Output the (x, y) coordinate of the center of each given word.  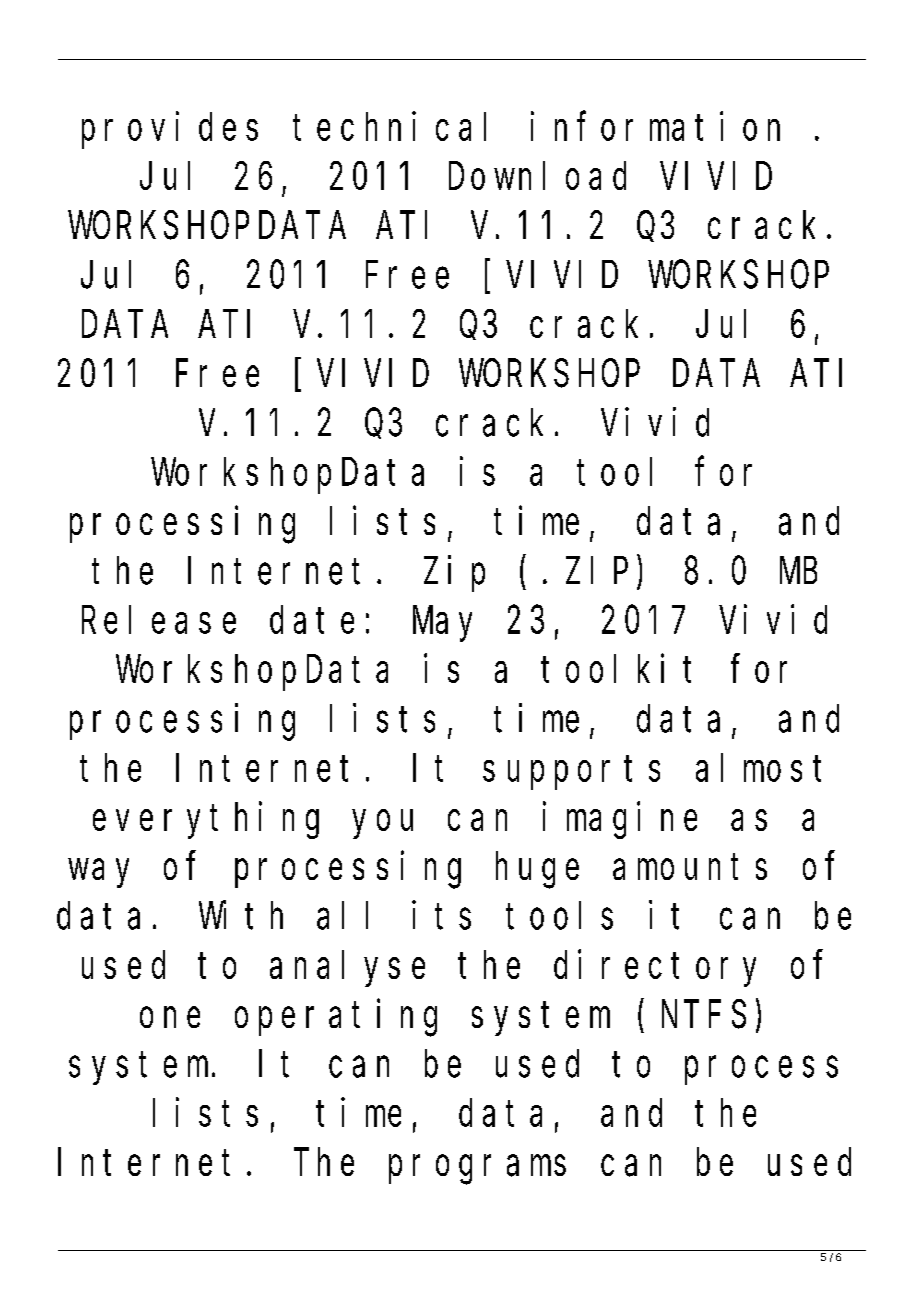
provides (170, 130)
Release (159, 620)
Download (537, 176)
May (442, 625)
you (383, 825)
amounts (690, 867)
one (170, 1018)
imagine (620, 820)
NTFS (704, 1016)
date (312, 620)
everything (206, 820)
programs (477, 1170)
